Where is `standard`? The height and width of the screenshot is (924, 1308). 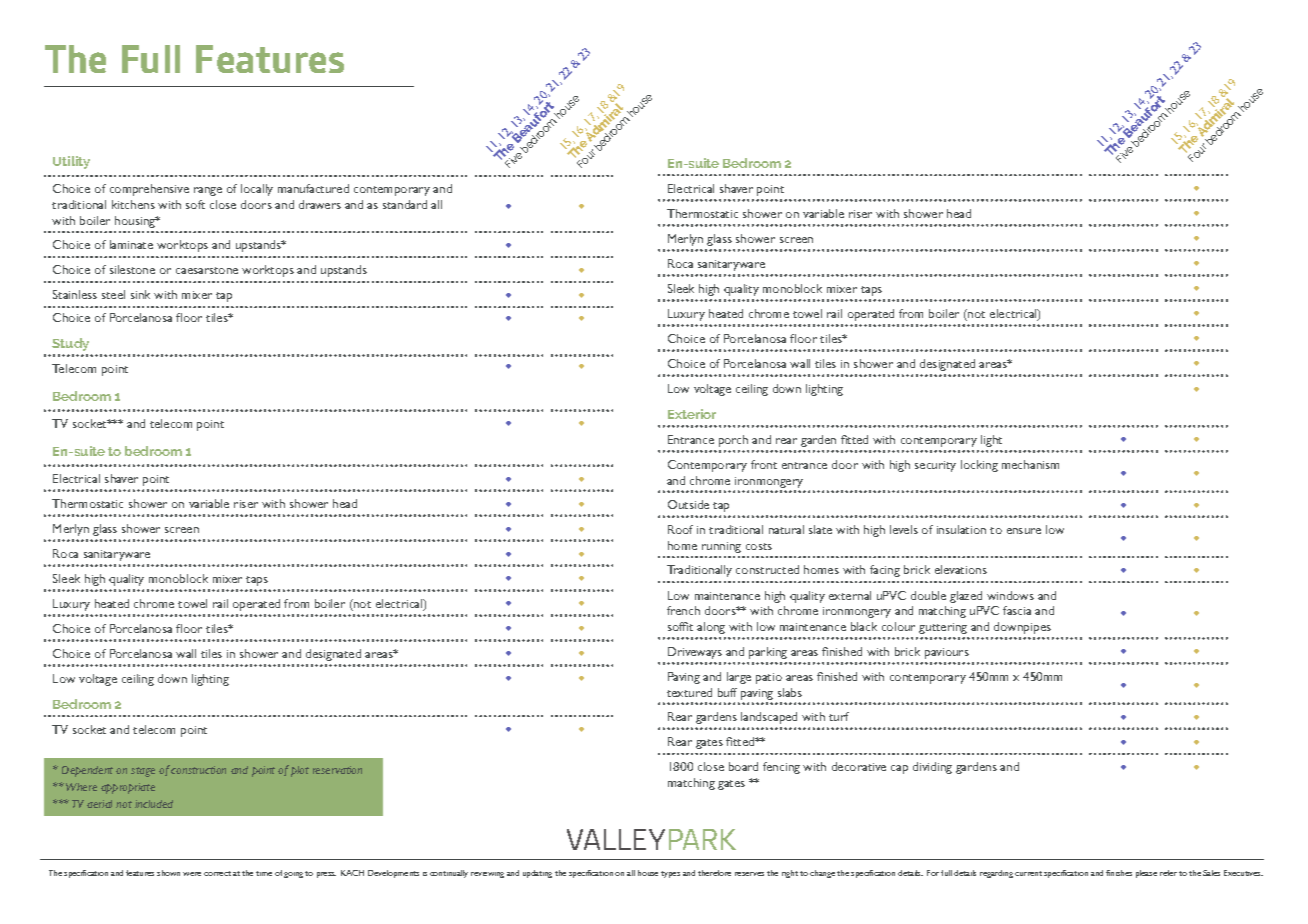
standard is located at coordinates (405, 204).
